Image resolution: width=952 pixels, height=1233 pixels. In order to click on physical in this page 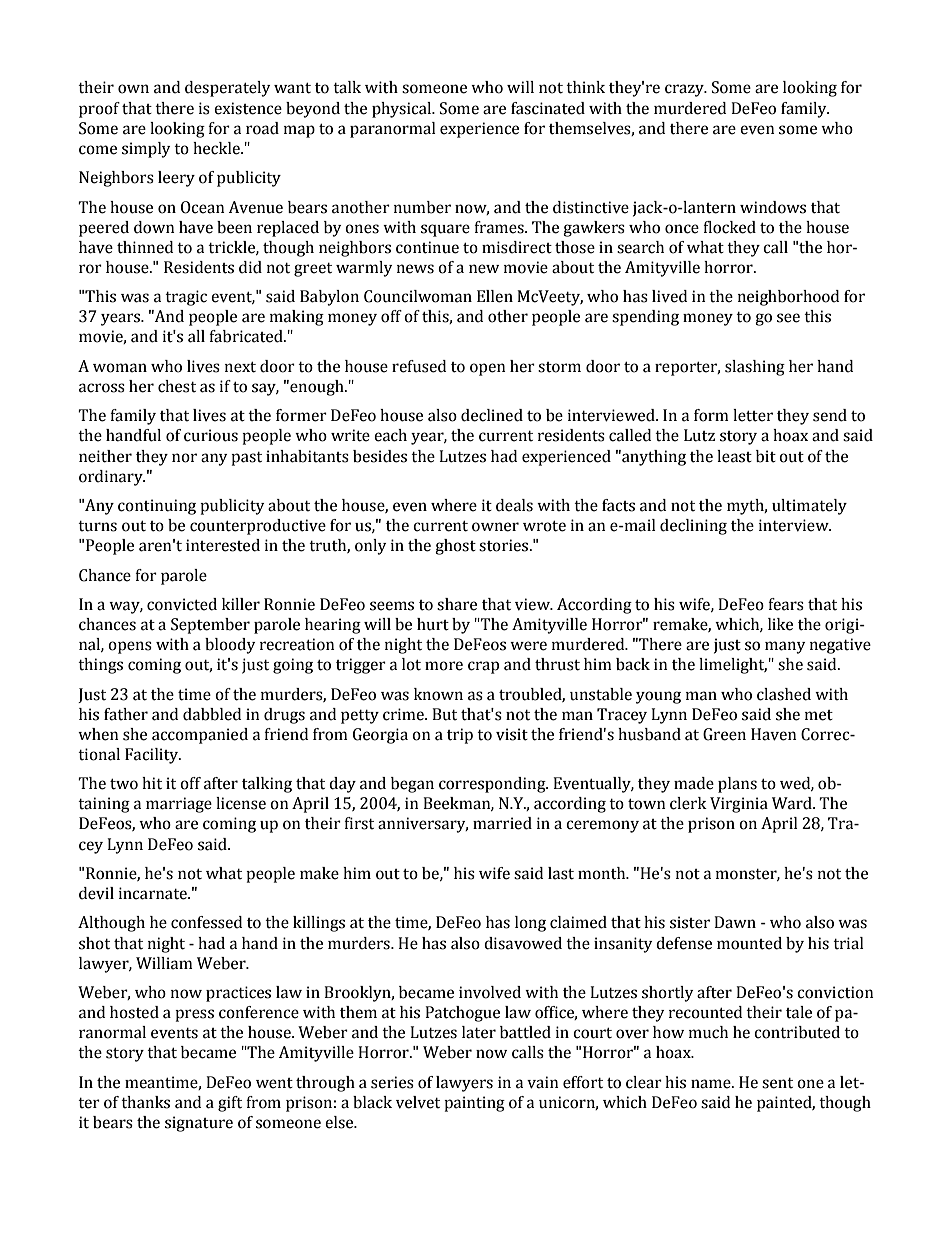, I will do `click(403, 110)`.
